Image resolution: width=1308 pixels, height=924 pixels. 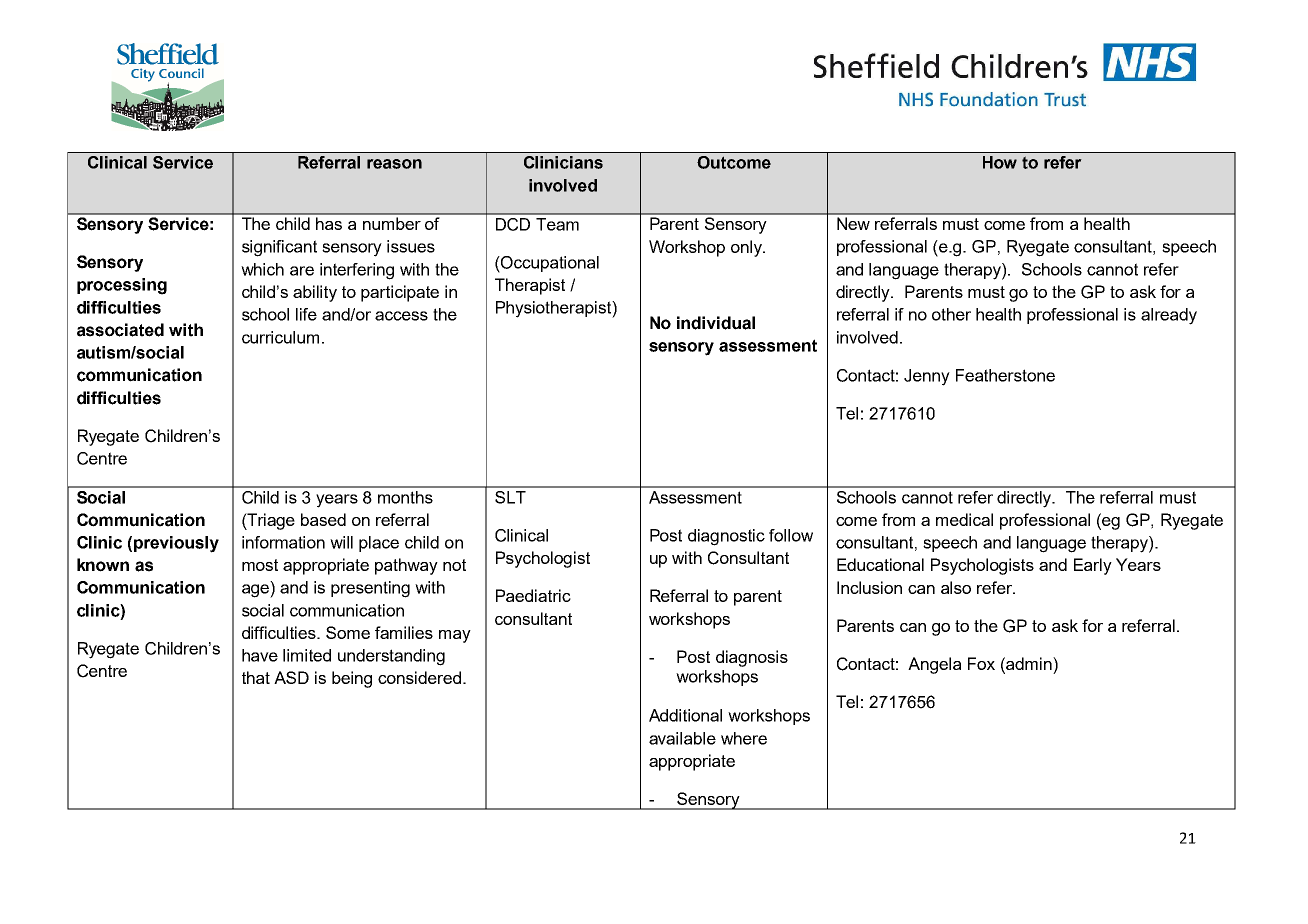 I want to click on reason, so click(x=394, y=164).
